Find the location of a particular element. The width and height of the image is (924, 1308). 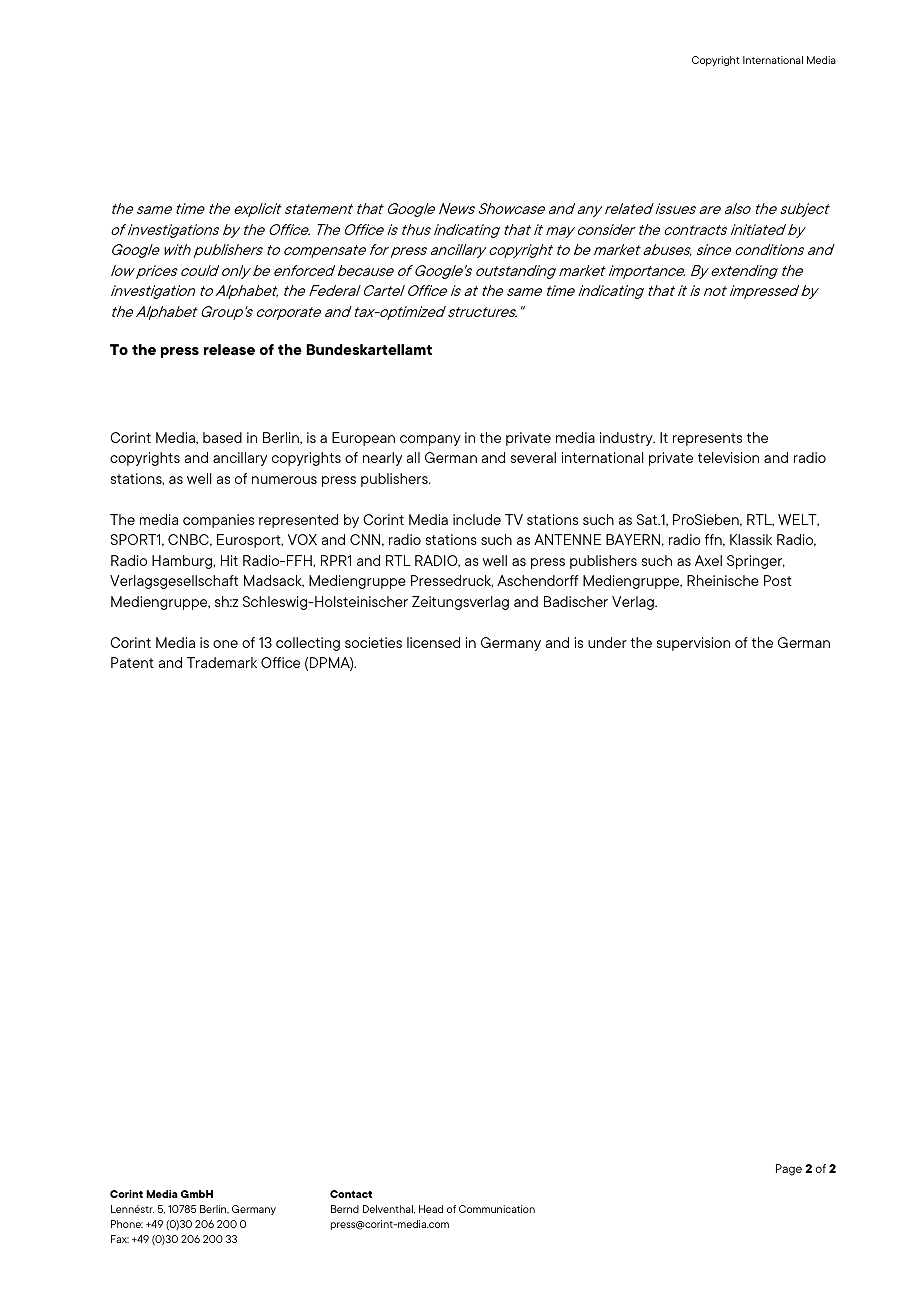

company is located at coordinates (430, 440).
